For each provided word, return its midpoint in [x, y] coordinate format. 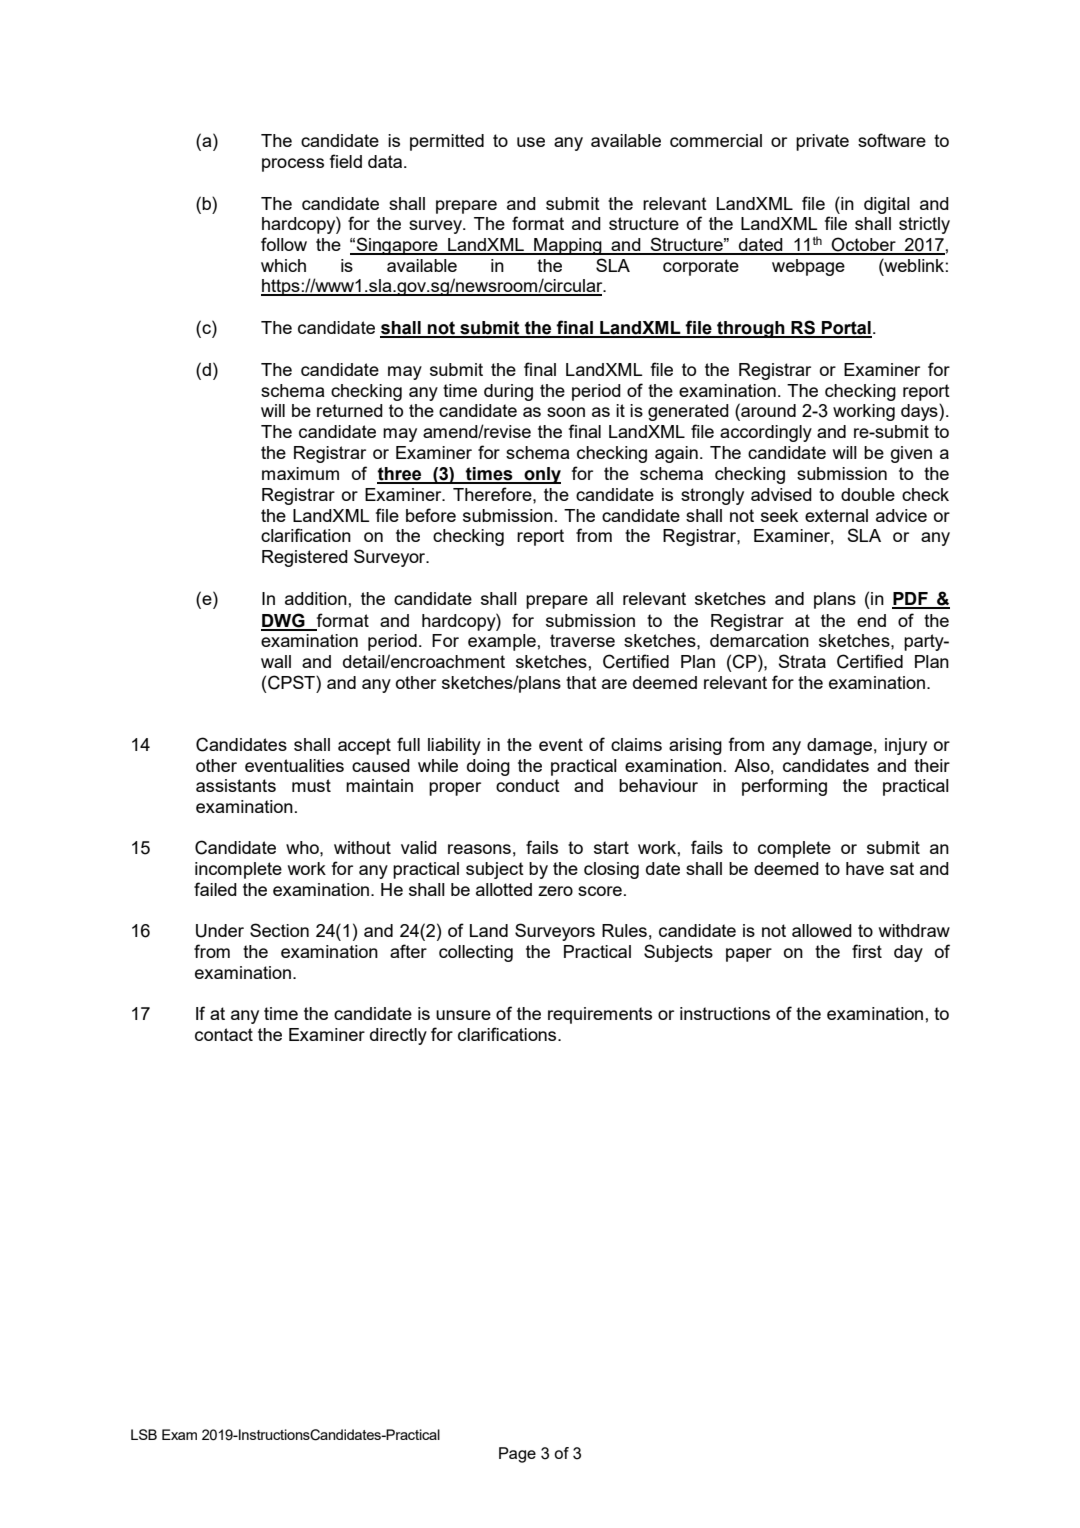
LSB [144, 1434]
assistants [236, 785]
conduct [528, 785]
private [822, 142]
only [541, 475]
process [293, 165]
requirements [600, 1015]
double [868, 494]
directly [398, 1036]
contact [224, 1034]
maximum [300, 473]
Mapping [568, 246]
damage [839, 746]
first [867, 951]
